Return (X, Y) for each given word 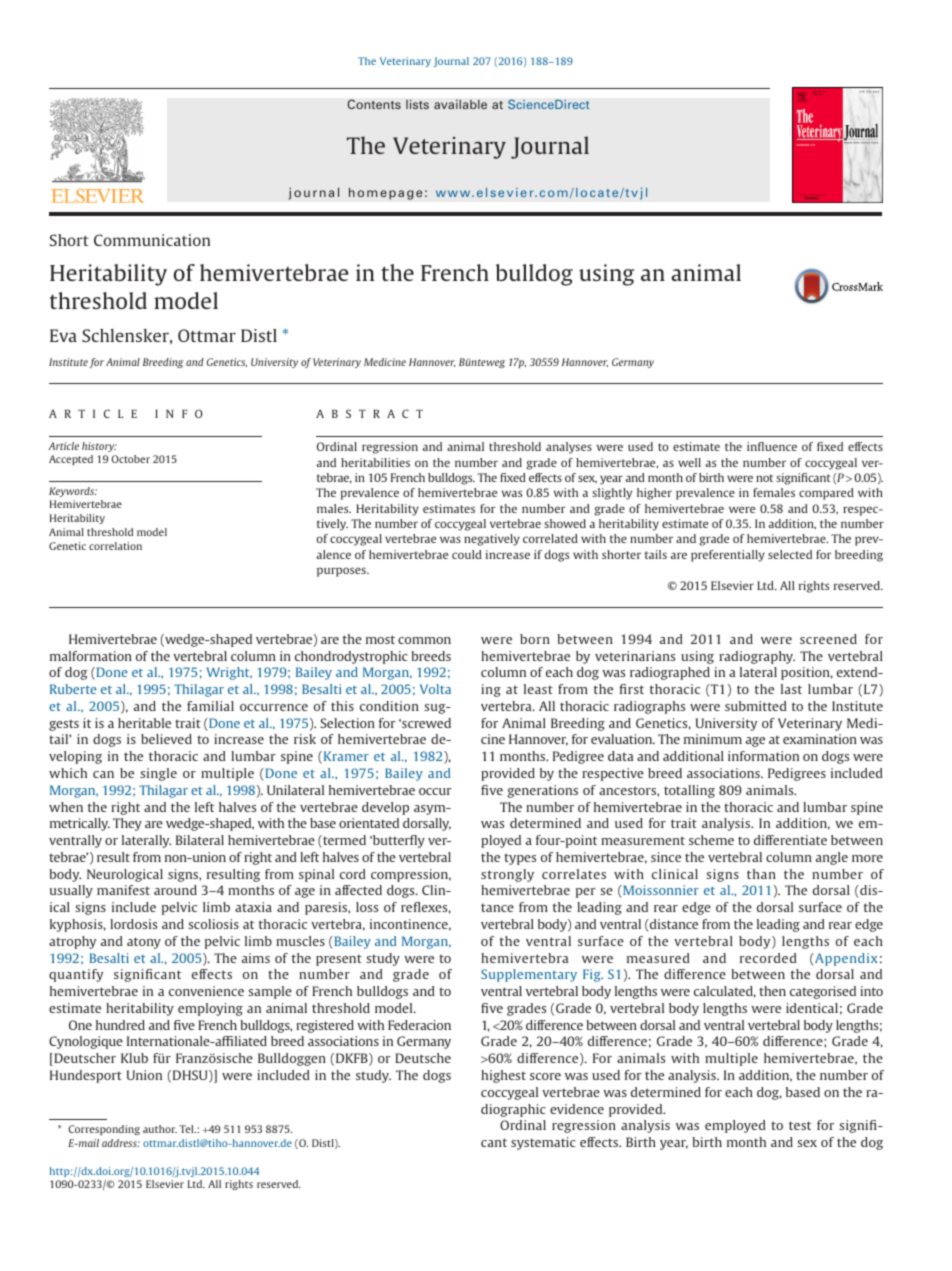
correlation (115, 546)
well (689, 462)
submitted (756, 706)
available (460, 104)
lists (417, 104)
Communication (152, 240)
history (99, 447)
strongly (507, 875)
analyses (569, 448)
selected (790, 554)
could (467, 554)
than (761, 874)
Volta (435, 689)
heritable (144, 723)
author (160, 1129)
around (175, 890)
